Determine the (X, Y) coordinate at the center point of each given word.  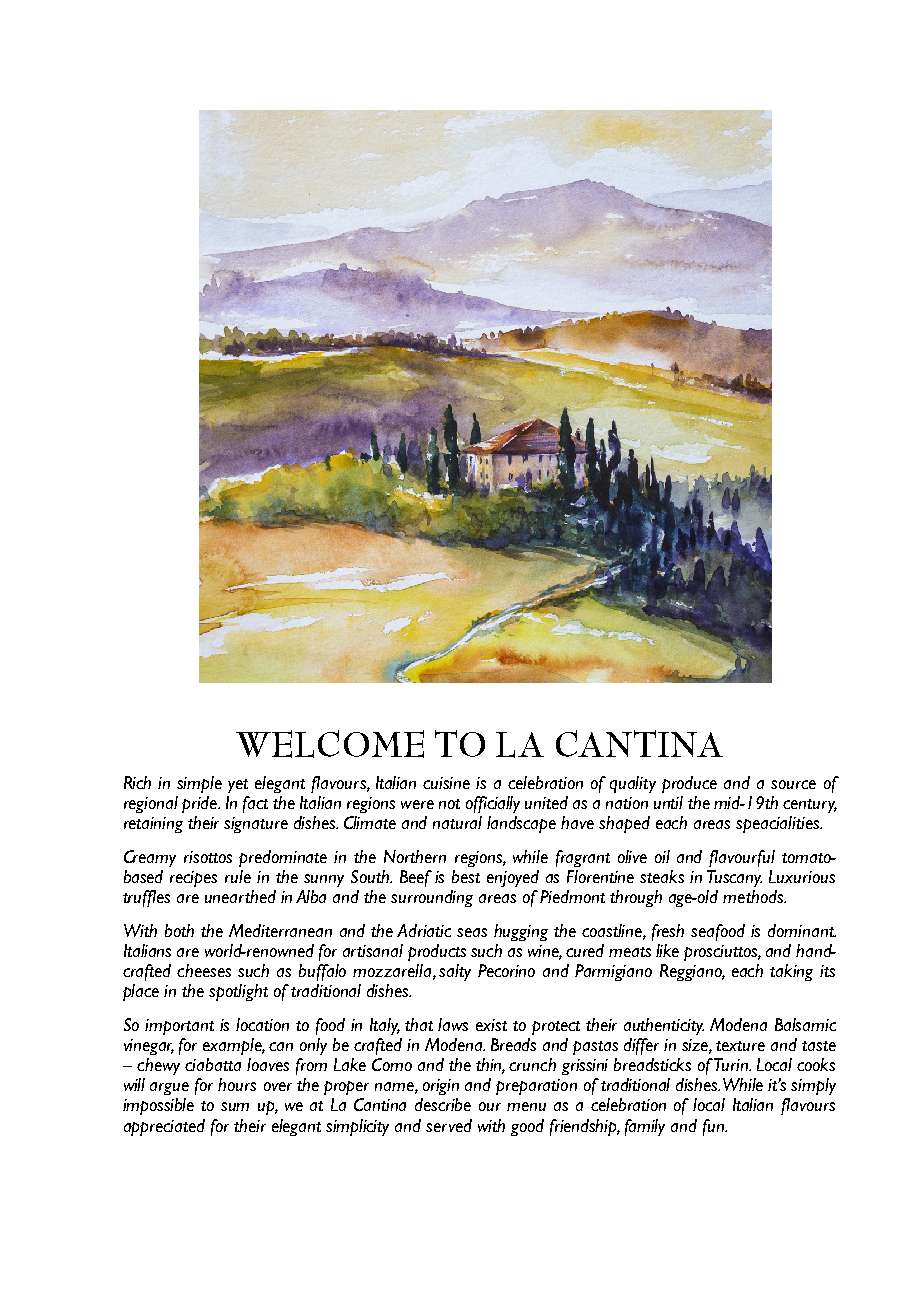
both (179, 930)
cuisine (446, 783)
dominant (802, 930)
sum (235, 1106)
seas (472, 932)
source (793, 784)
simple (199, 784)
